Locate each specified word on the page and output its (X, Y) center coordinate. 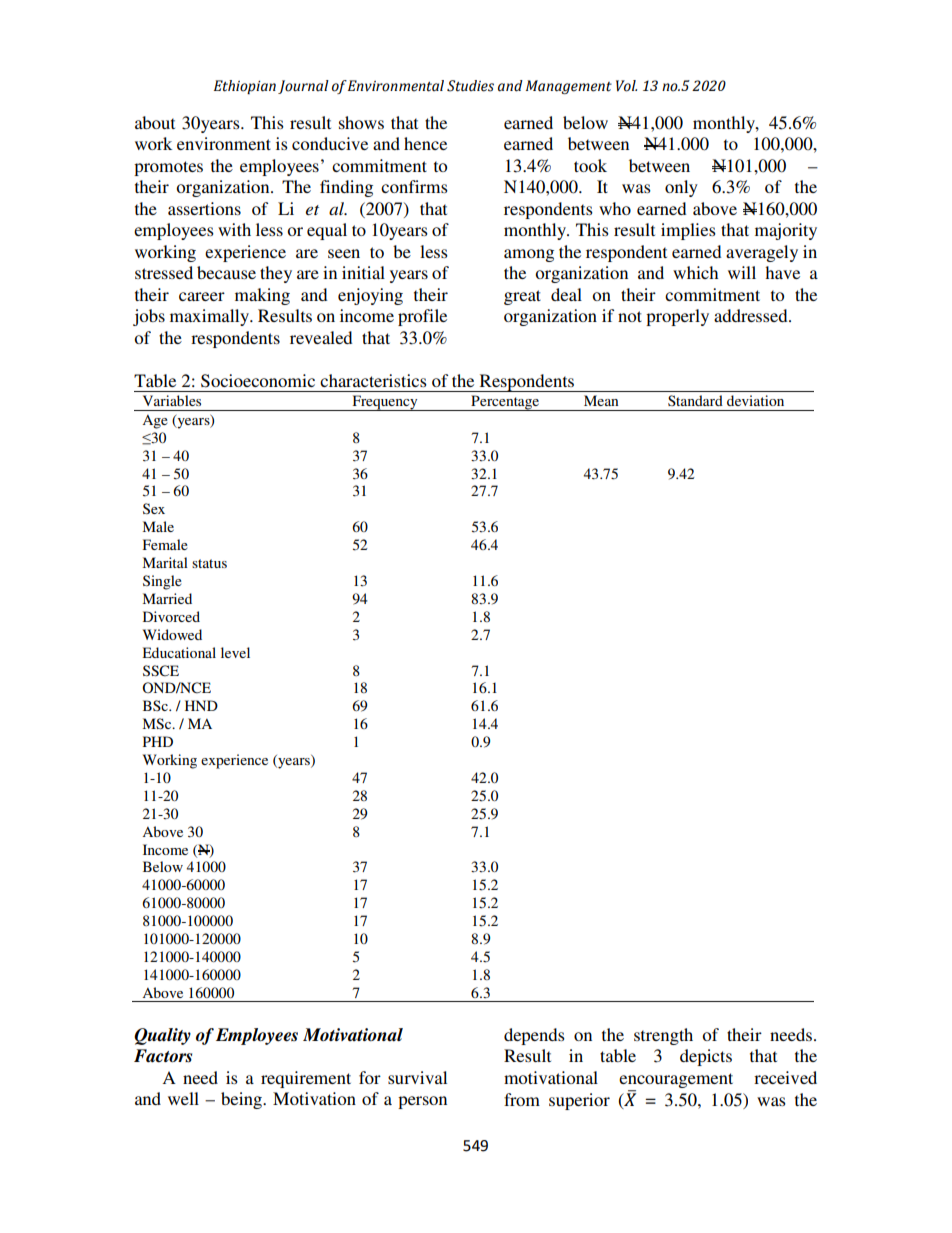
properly (677, 317)
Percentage (505, 403)
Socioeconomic (258, 381)
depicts (706, 1057)
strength (663, 1036)
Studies (470, 86)
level (235, 652)
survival (417, 1077)
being (243, 1100)
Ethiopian (245, 87)
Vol (626, 86)
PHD (158, 741)
